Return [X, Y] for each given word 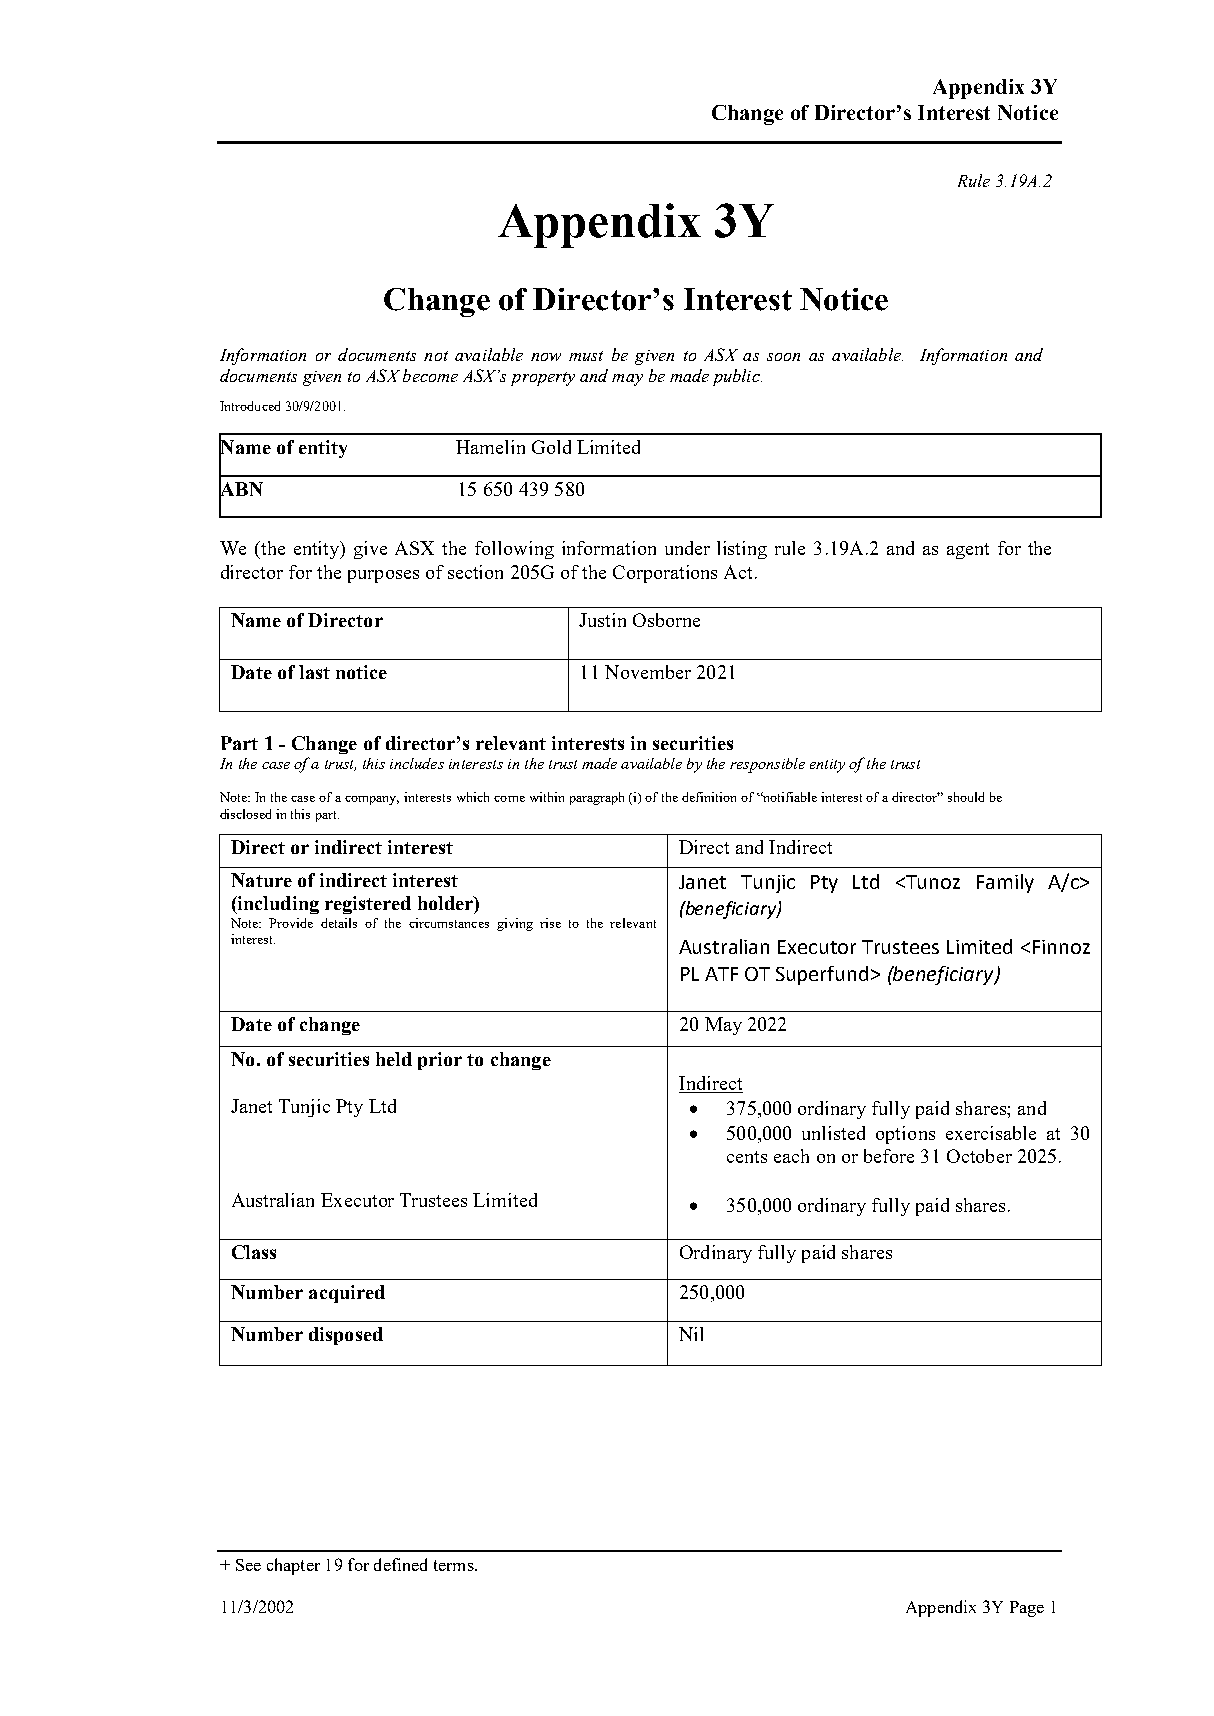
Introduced [250, 406]
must [586, 356]
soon [783, 357]
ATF [721, 974]
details [339, 923]
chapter [293, 1566]
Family [1005, 883]
